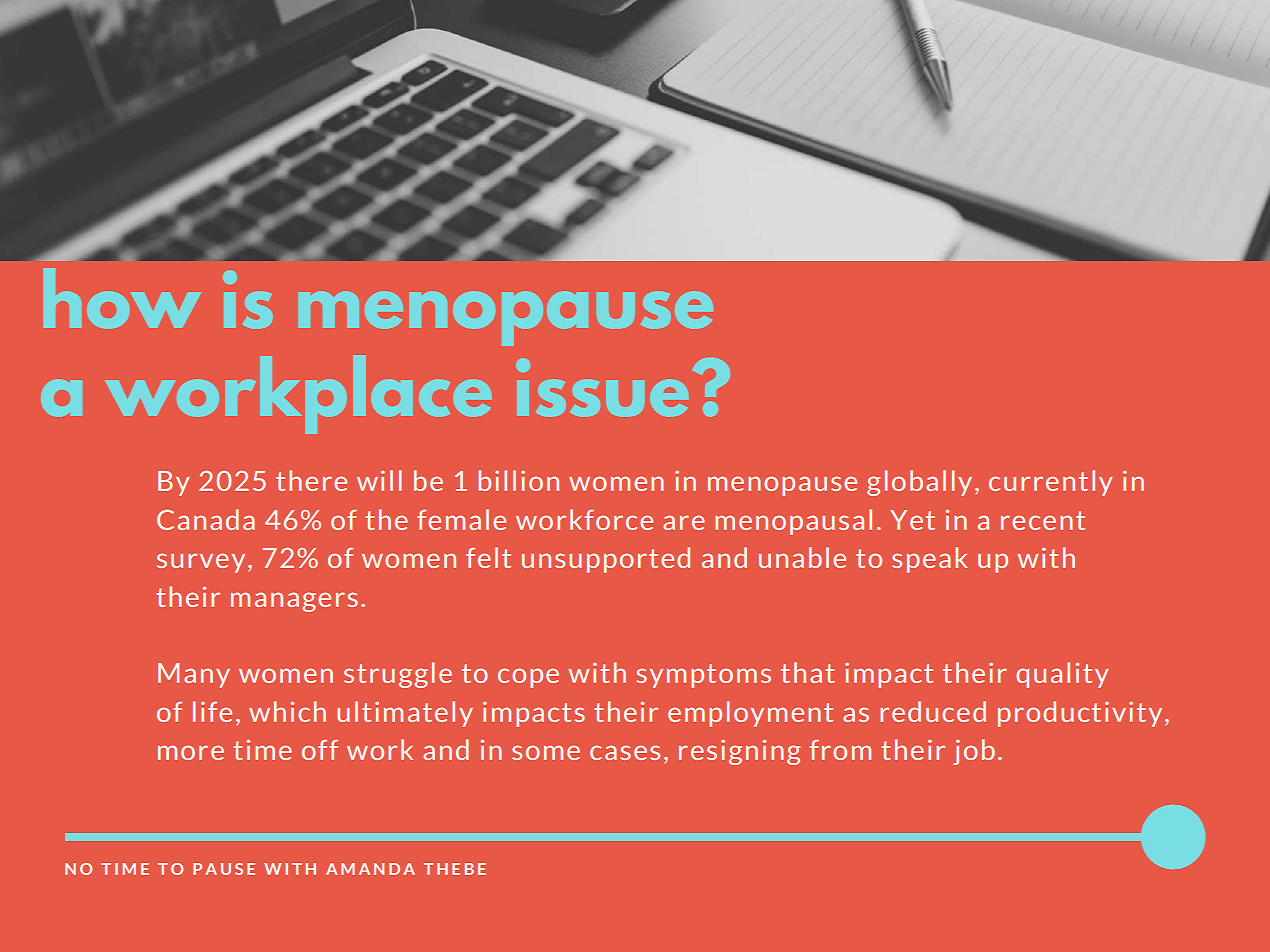 The image size is (1270, 952). I want to click on are, so click(684, 522).
